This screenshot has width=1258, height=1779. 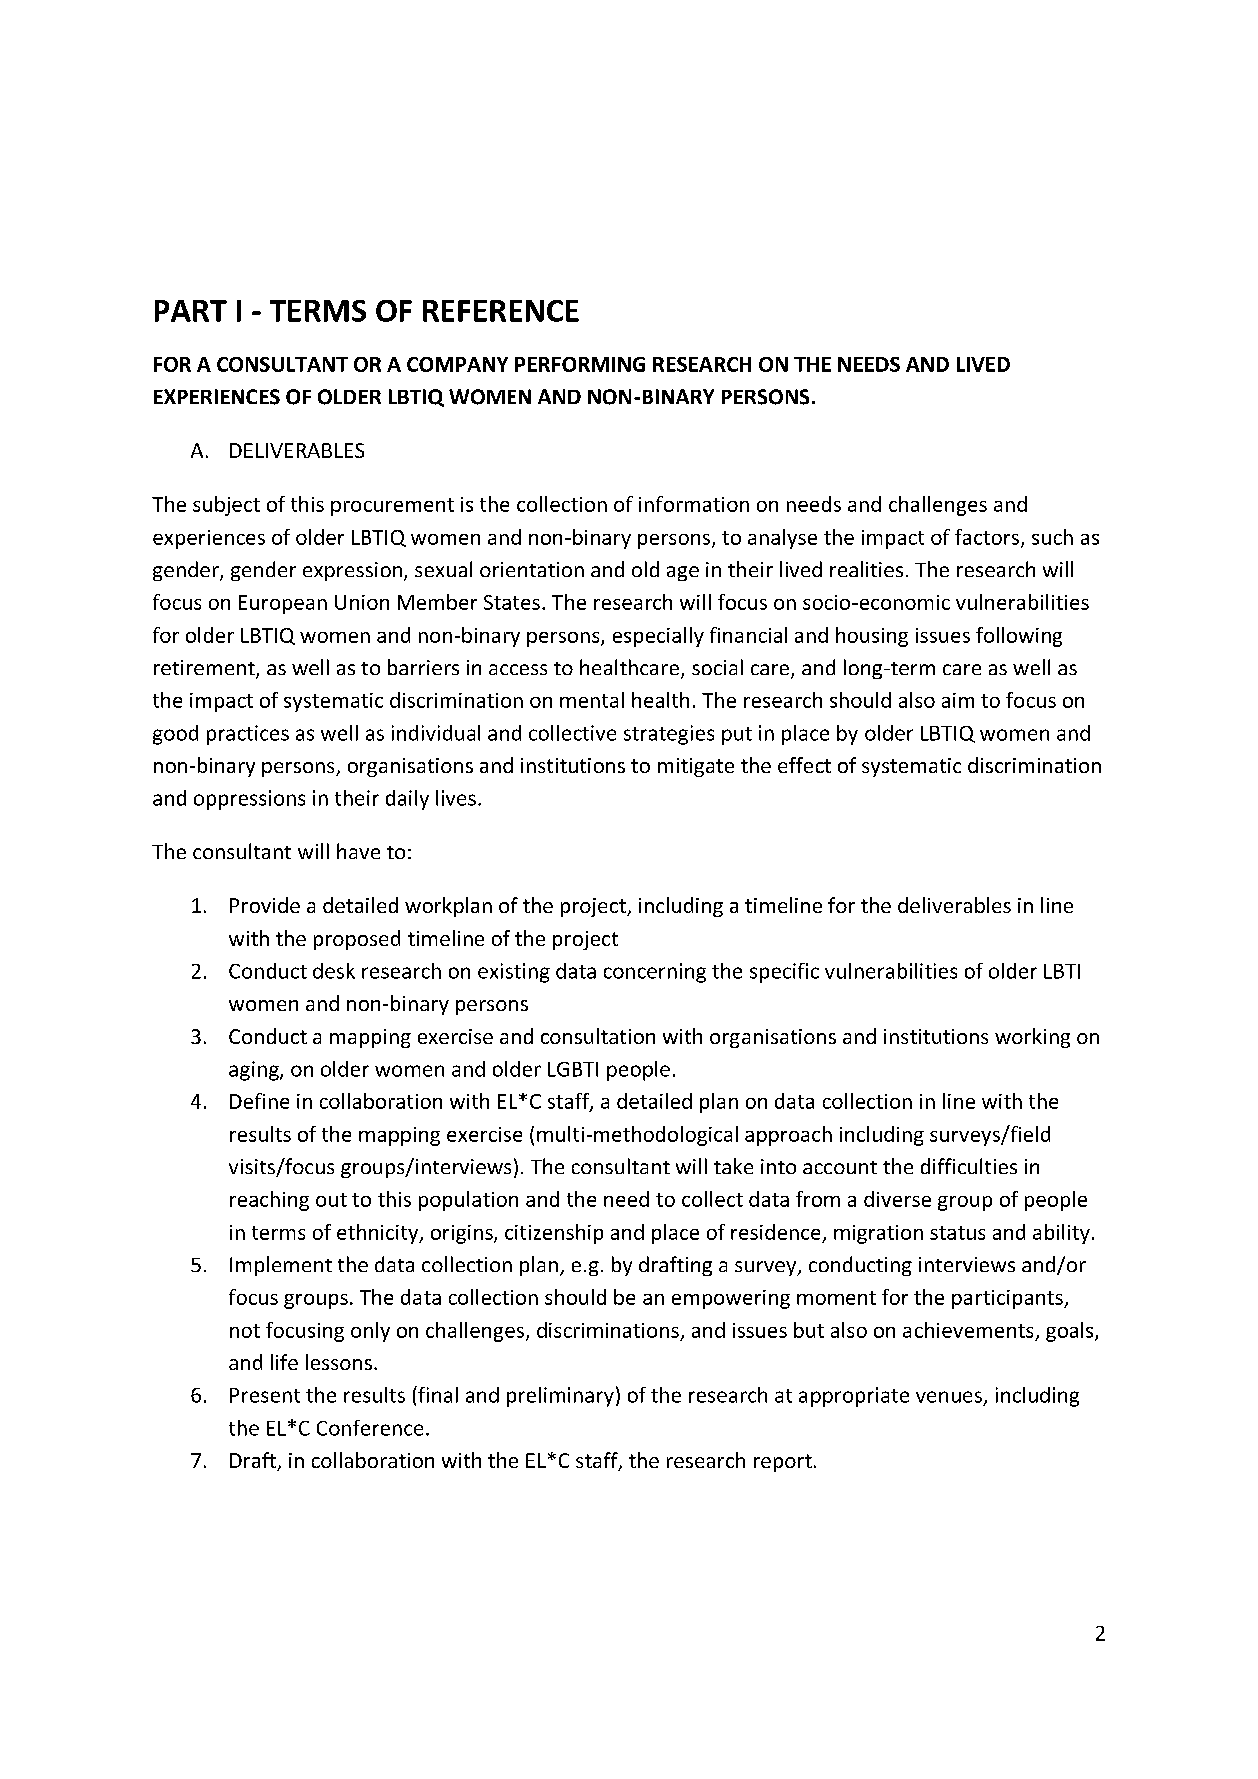 I want to click on factors, so click(x=987, y=537).
